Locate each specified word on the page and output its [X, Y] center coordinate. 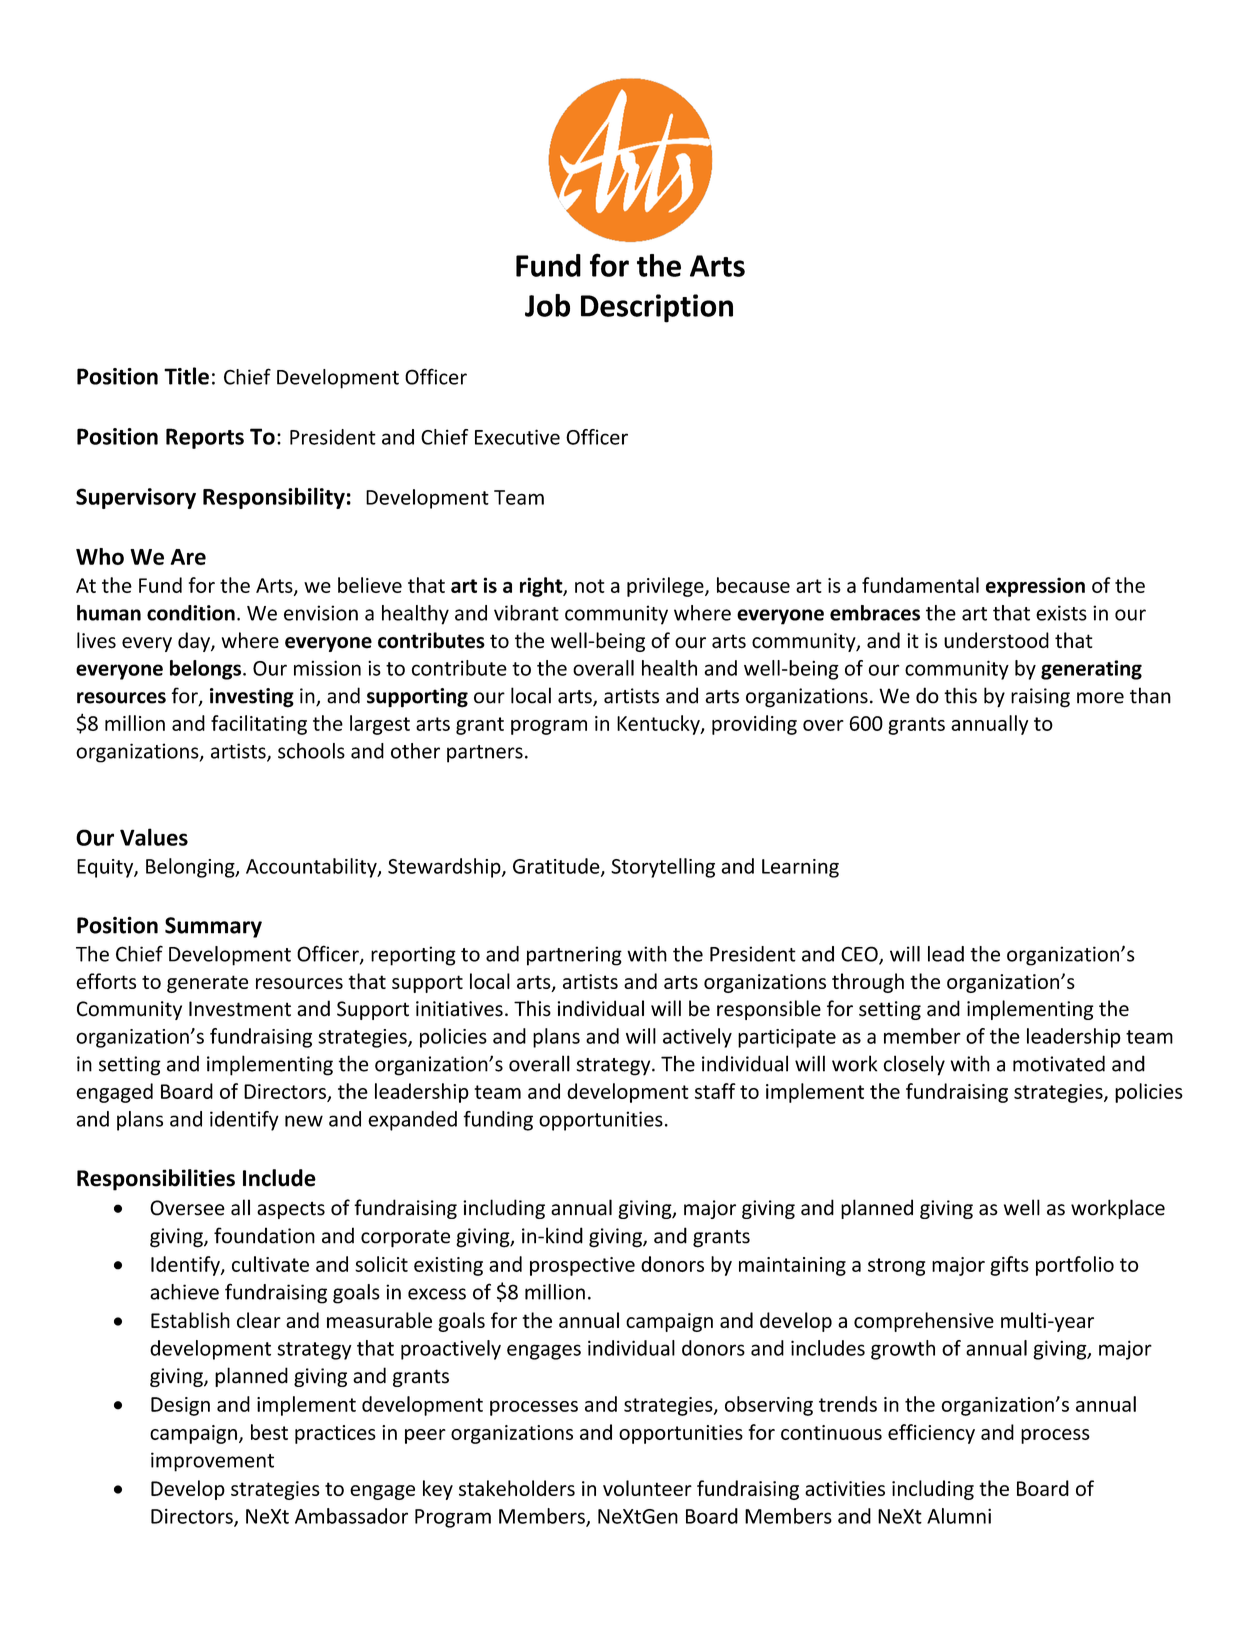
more [1100, 698]
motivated [1059, 1063]
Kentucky [659, 725]
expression [1035, 587]
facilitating [259, 725]
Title [186, 376]
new [304, 1121]
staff [715, 1091]
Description [657, 308]
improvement [212, 1462]
